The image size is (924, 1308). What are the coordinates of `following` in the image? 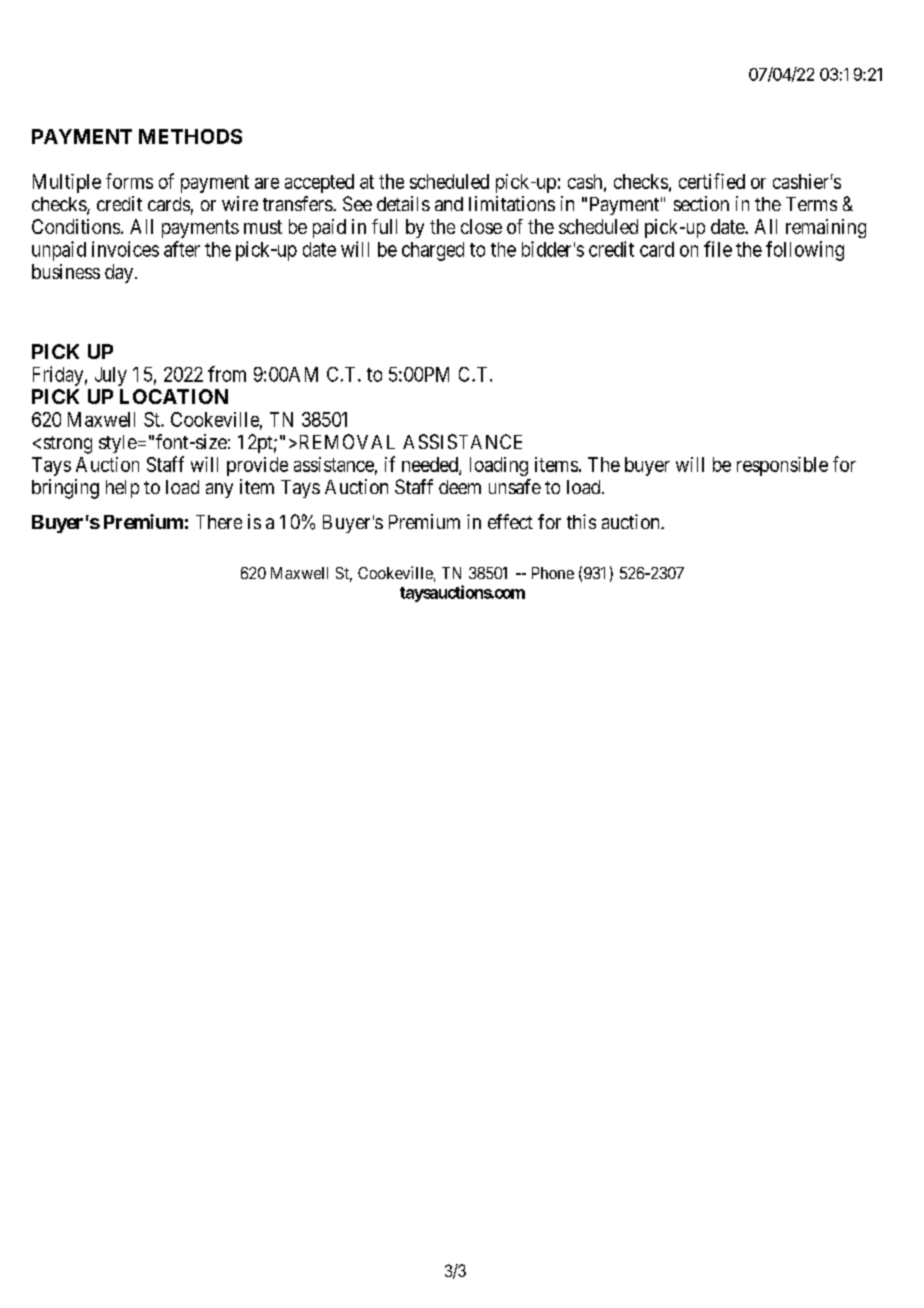 It's located at (805, 251).
